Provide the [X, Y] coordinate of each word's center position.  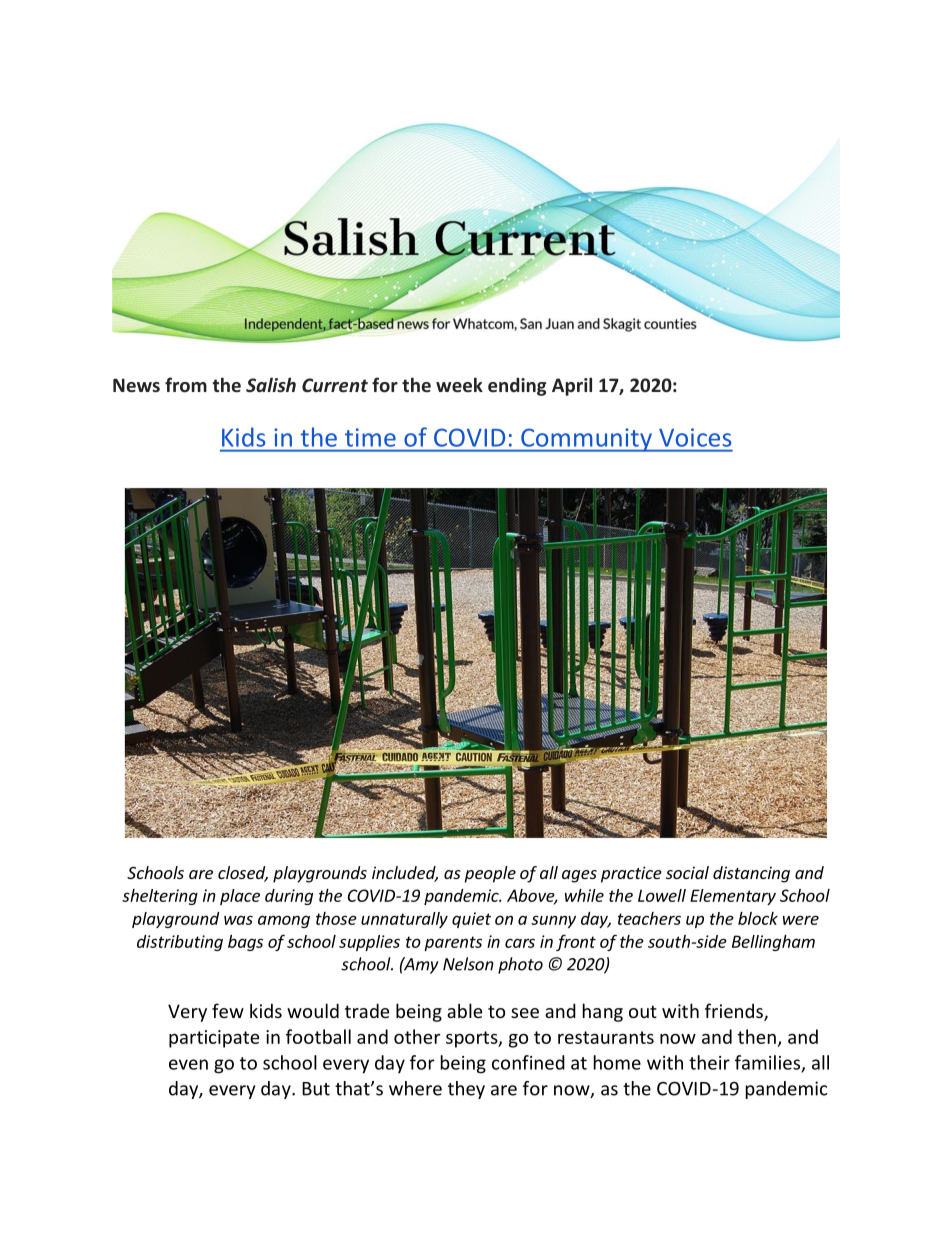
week [459, 385]
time [370, 437]
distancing [751, 874]
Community [586, 440]
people [490, 874]
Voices [695, 437]
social [687, 872]
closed [243, 874]
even [188, 1064]
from [186, 384]
